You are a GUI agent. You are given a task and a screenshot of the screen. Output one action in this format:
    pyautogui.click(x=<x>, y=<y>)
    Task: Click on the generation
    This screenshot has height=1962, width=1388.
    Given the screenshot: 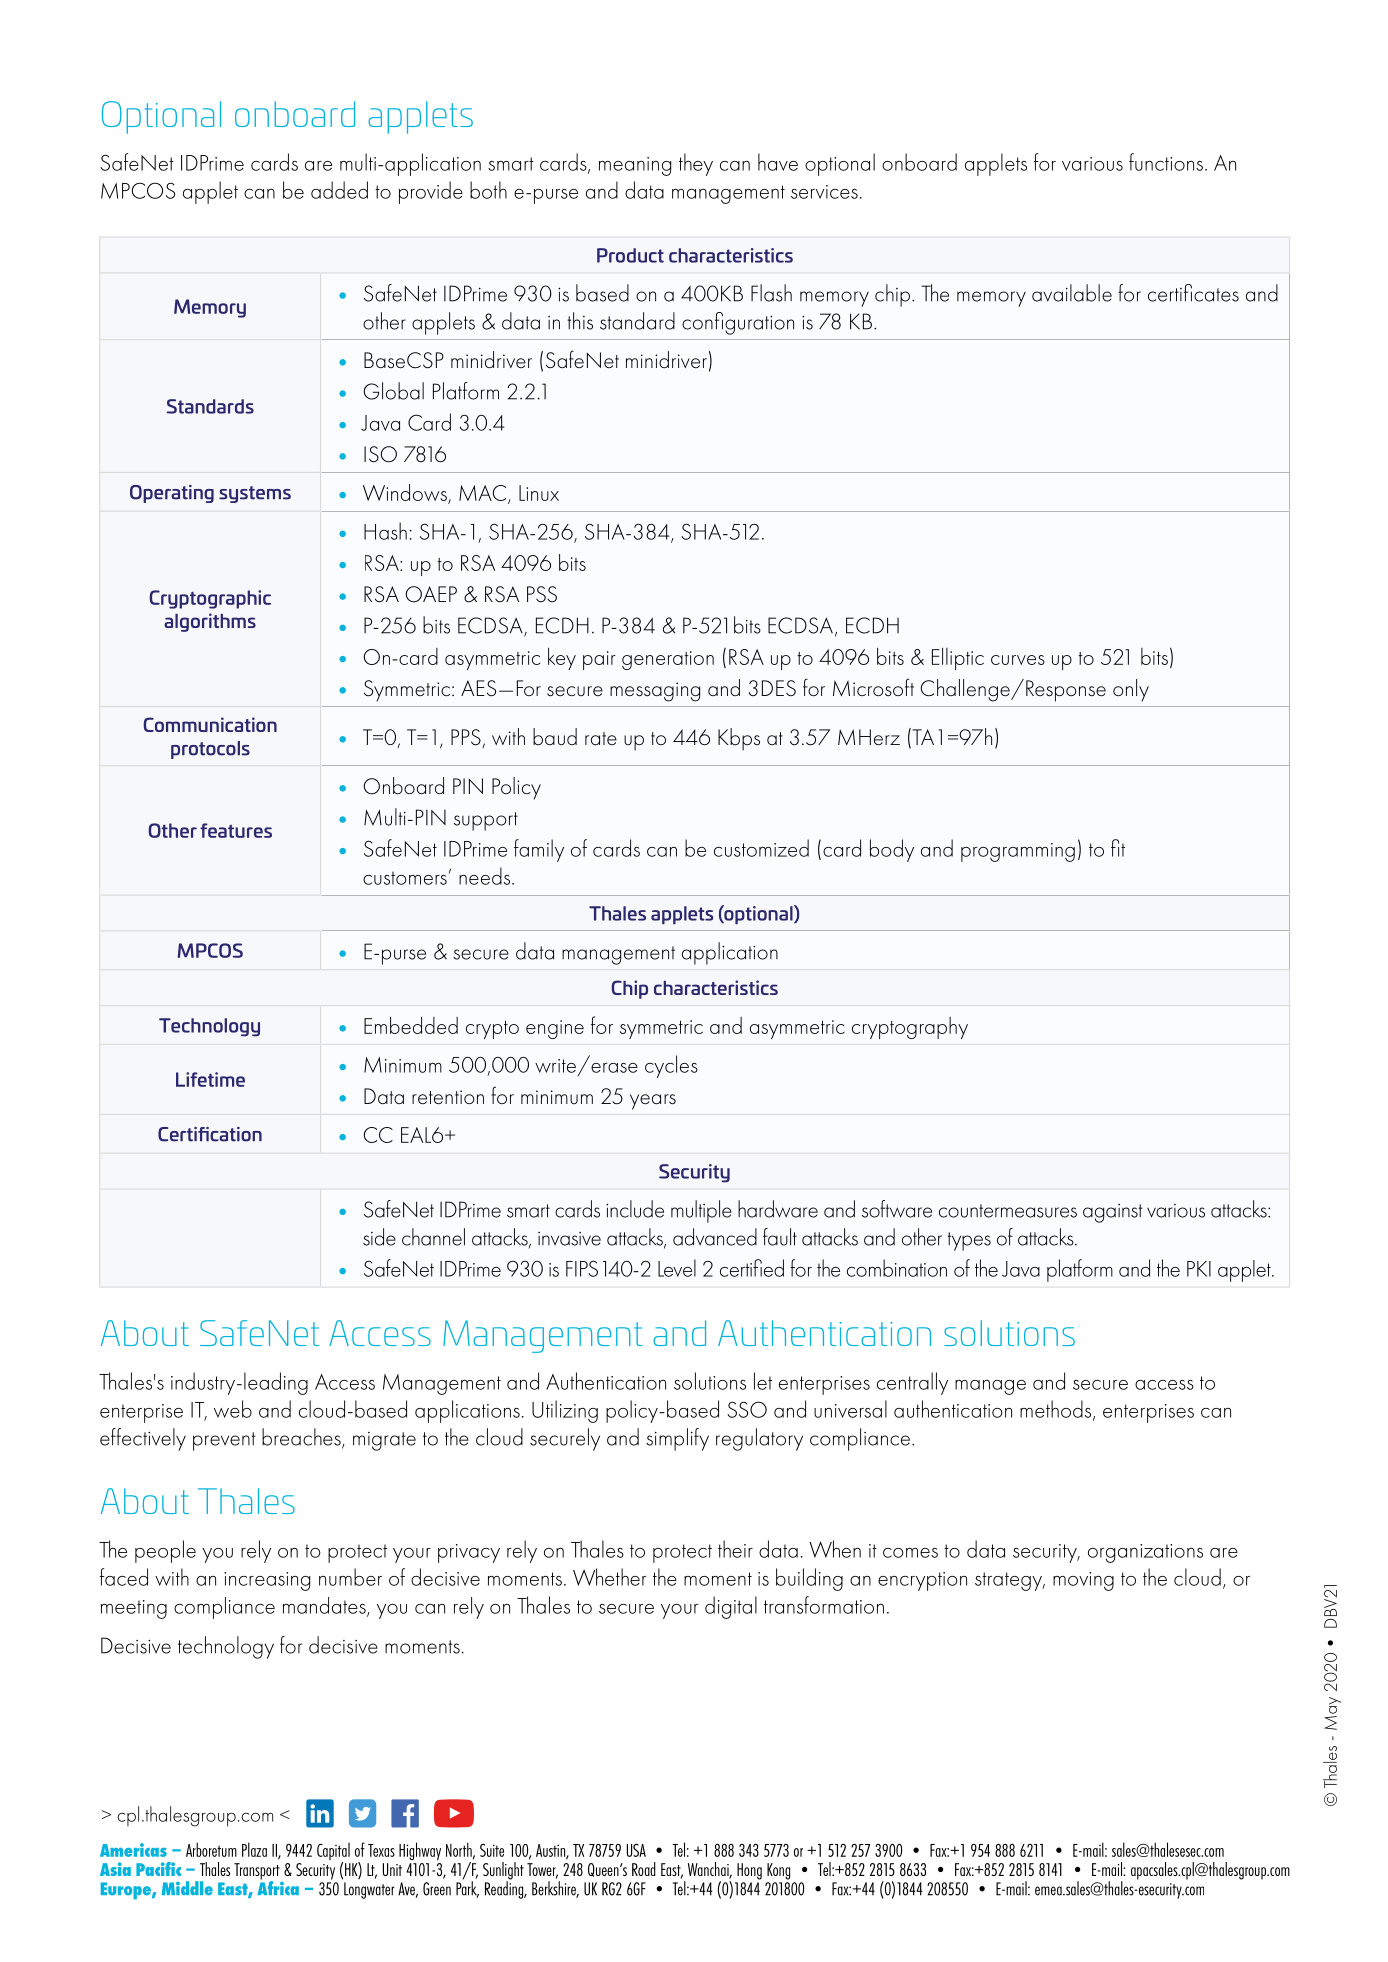 What is the action you would take?
    pyautogui.click(x=668, y=660)
